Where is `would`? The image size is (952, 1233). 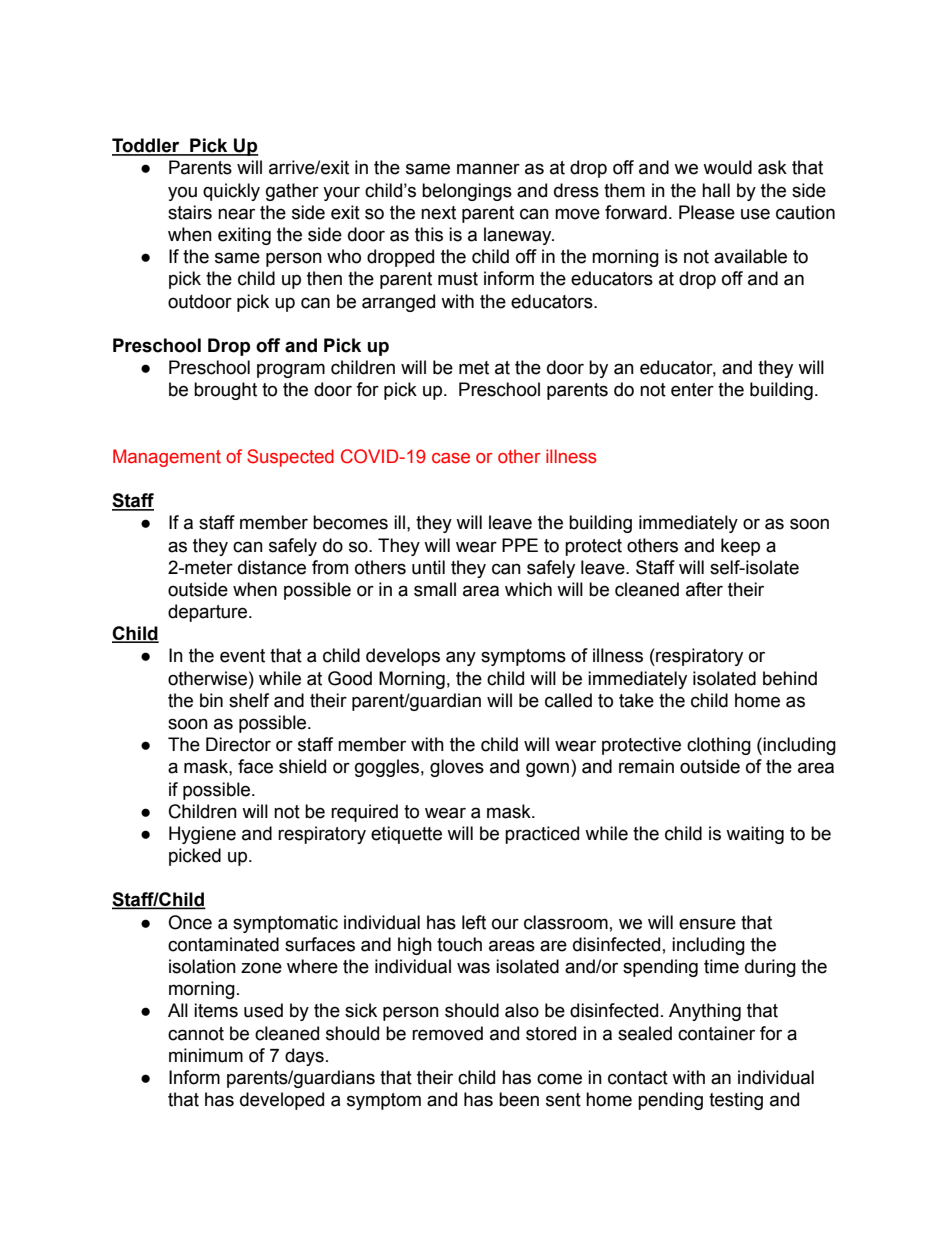 would is located at coordinates (727, 167).
